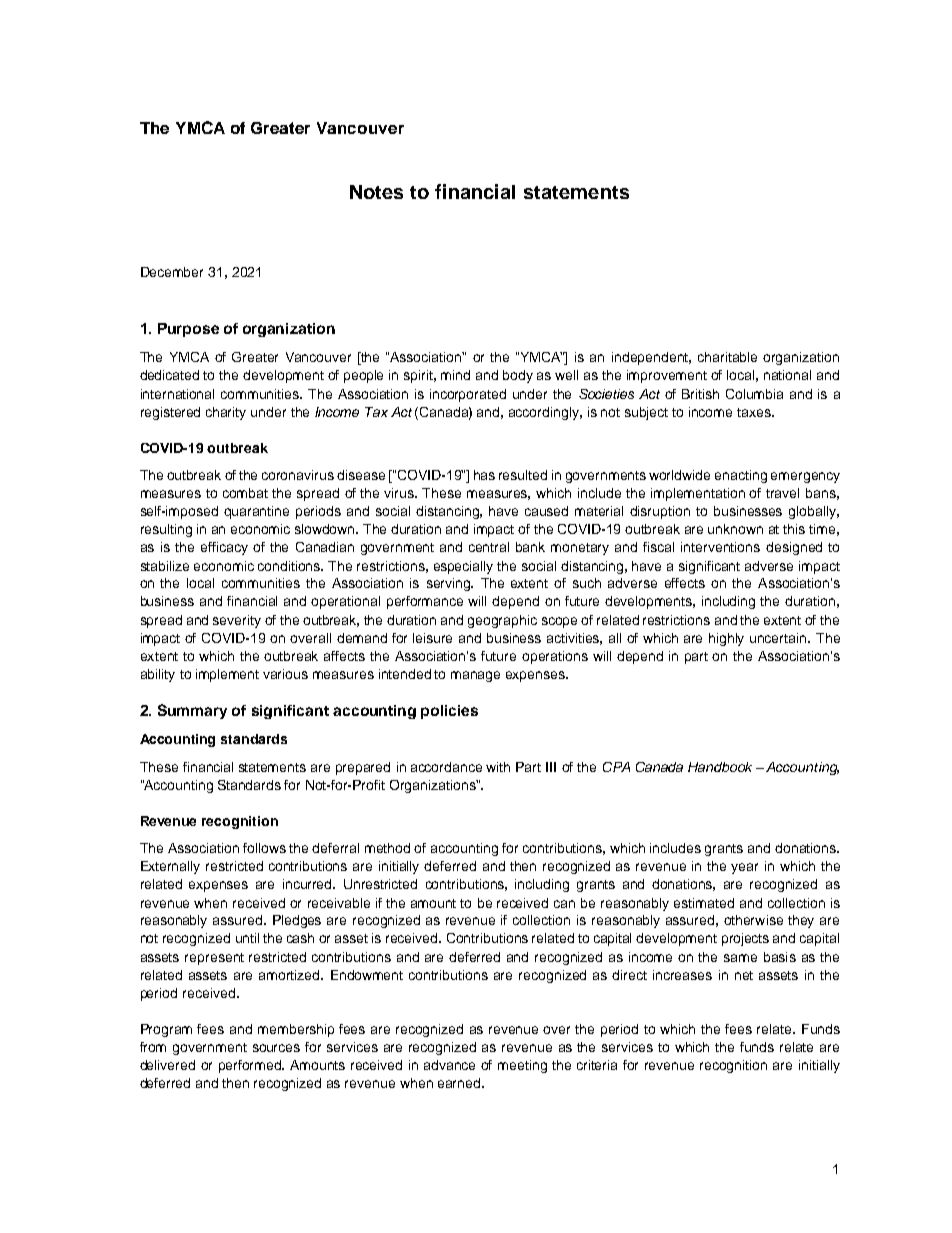 The width and height of the screenshot is (952, 1233). What do you see at coordinates (449, 1065) in the screenshot?
I see `advance` at bounding box center [449, 1065].
